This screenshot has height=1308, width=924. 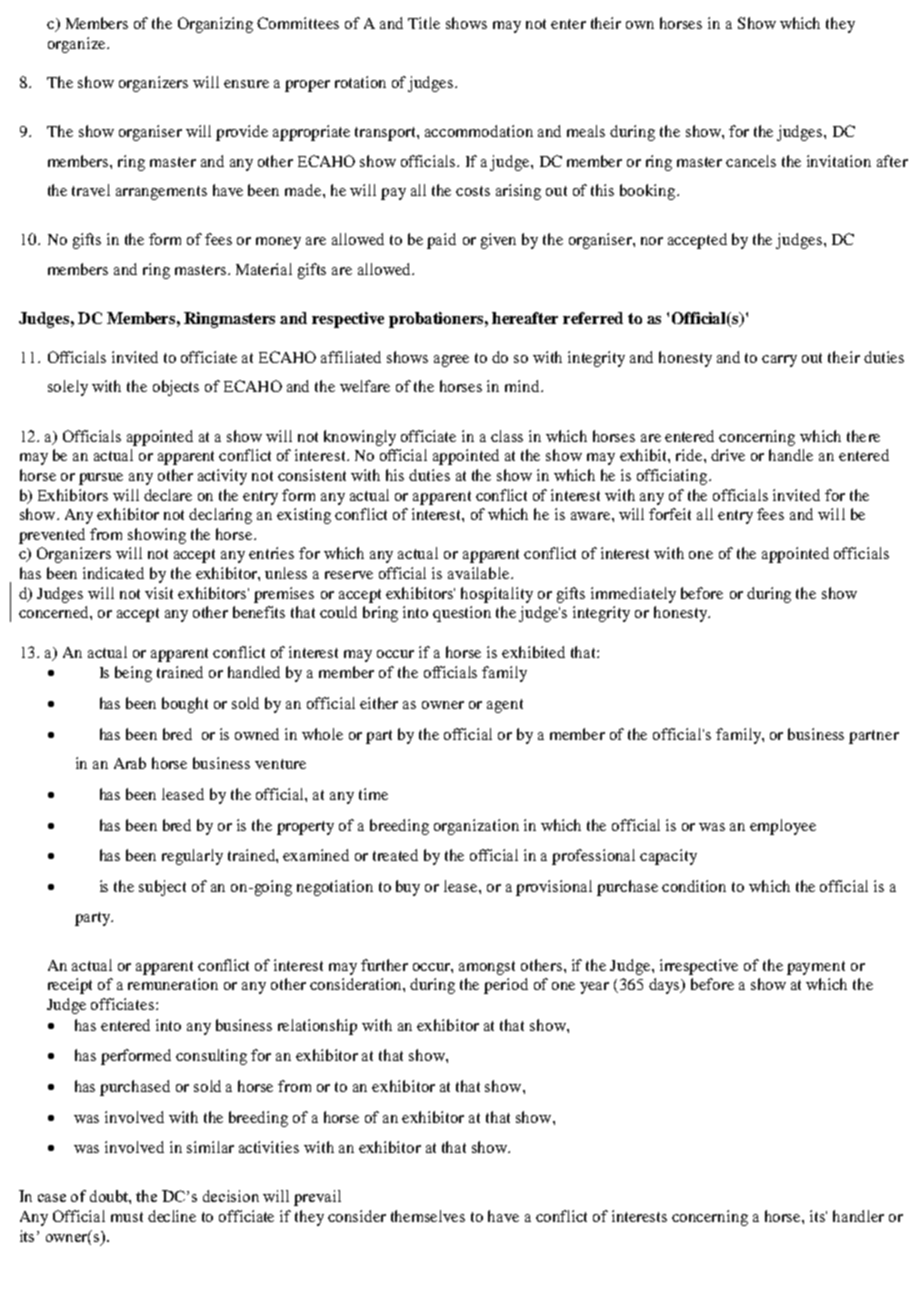 I want to click on themselves, so click(x=428, y=1216).
